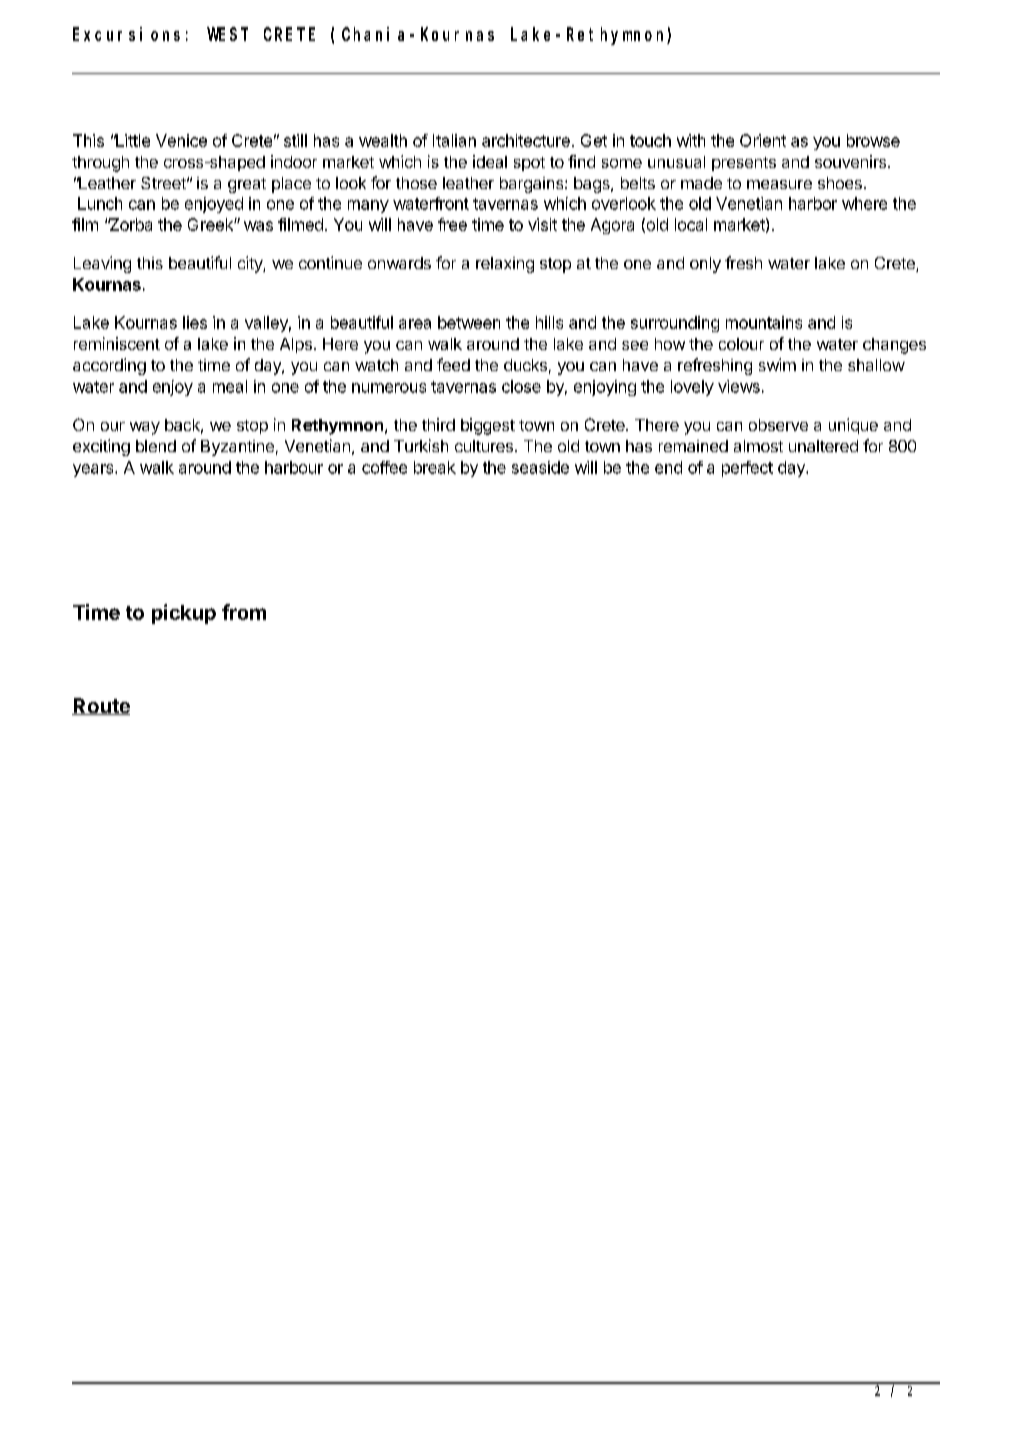 This document has height=1431, width=1012. Describe the element at coordinates (526, 140) in the document. I see `architecture` at that location.
